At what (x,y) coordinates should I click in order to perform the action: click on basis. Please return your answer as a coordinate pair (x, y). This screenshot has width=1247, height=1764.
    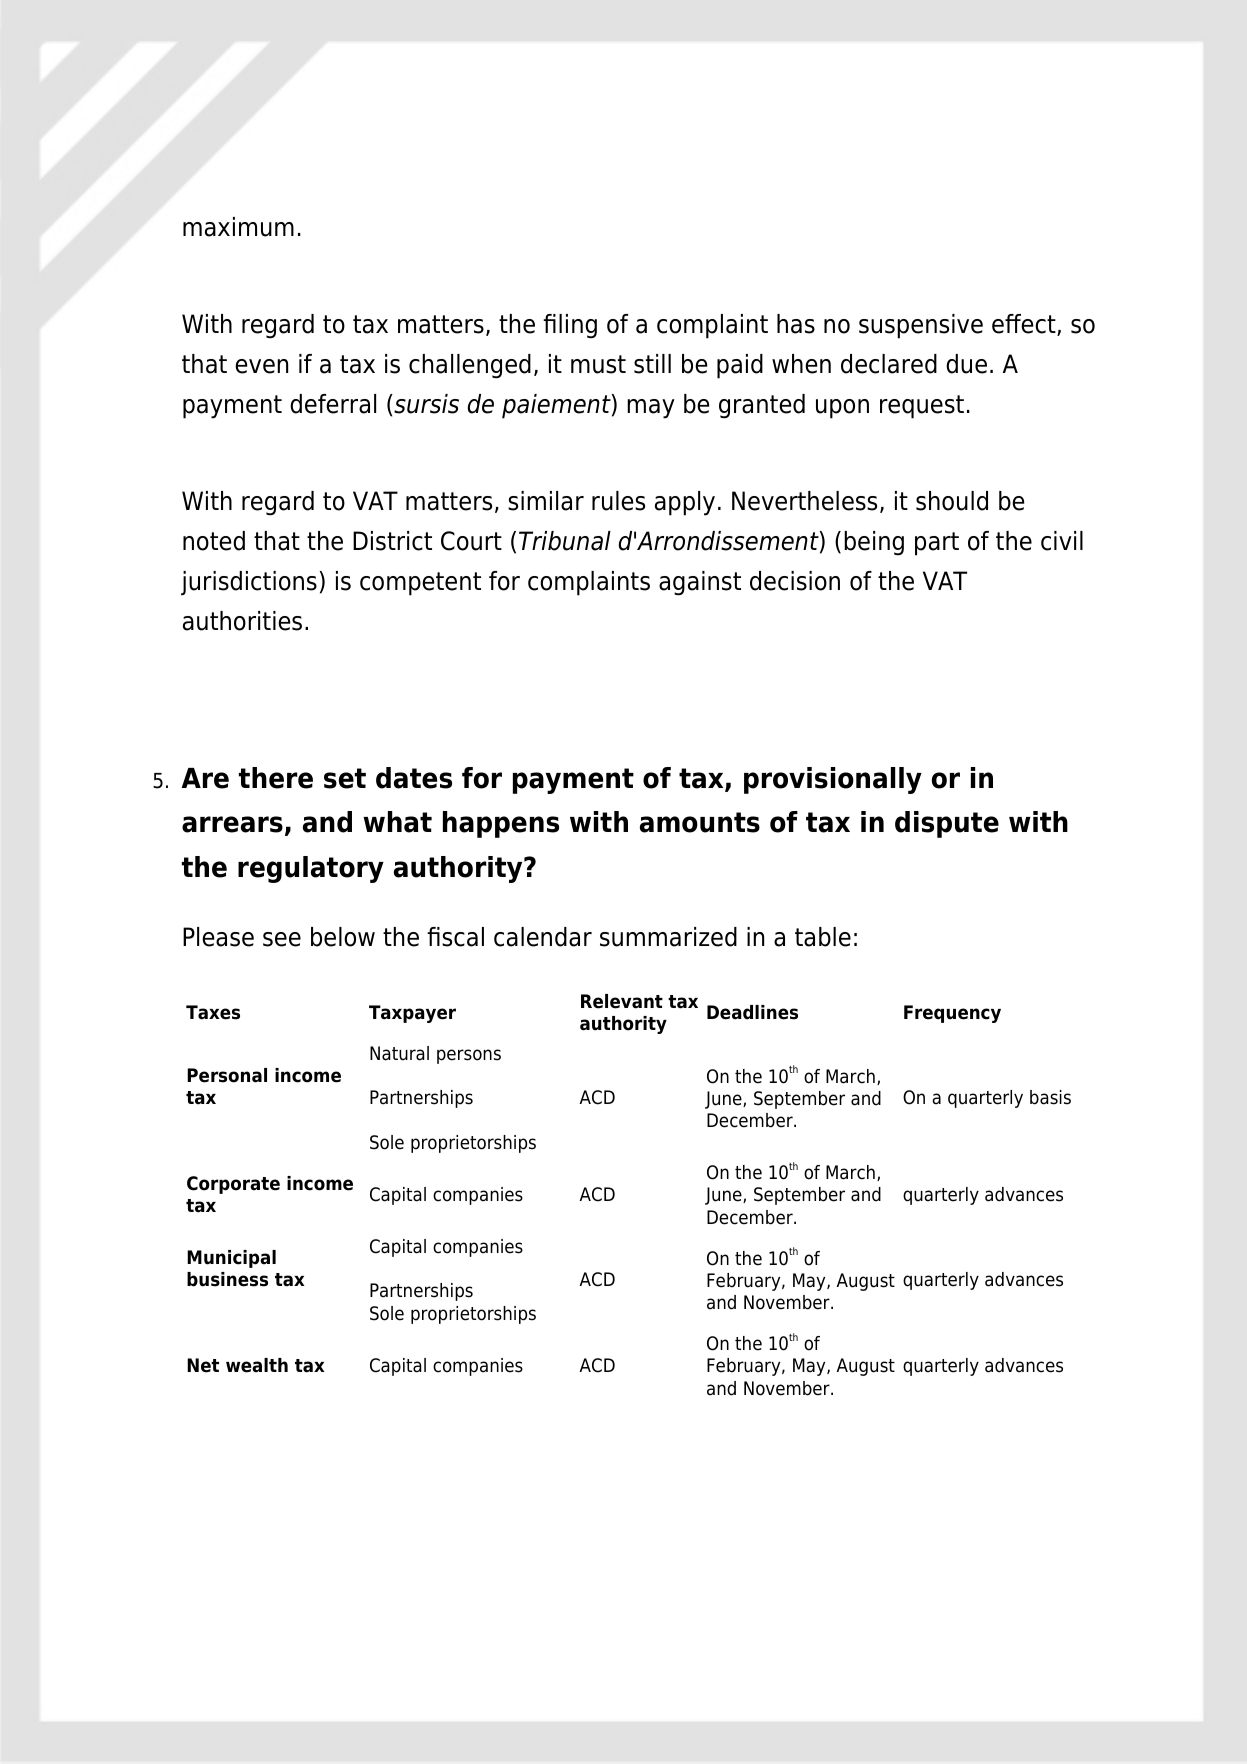
    Looking at the image, I should click on (1050, 1097).
